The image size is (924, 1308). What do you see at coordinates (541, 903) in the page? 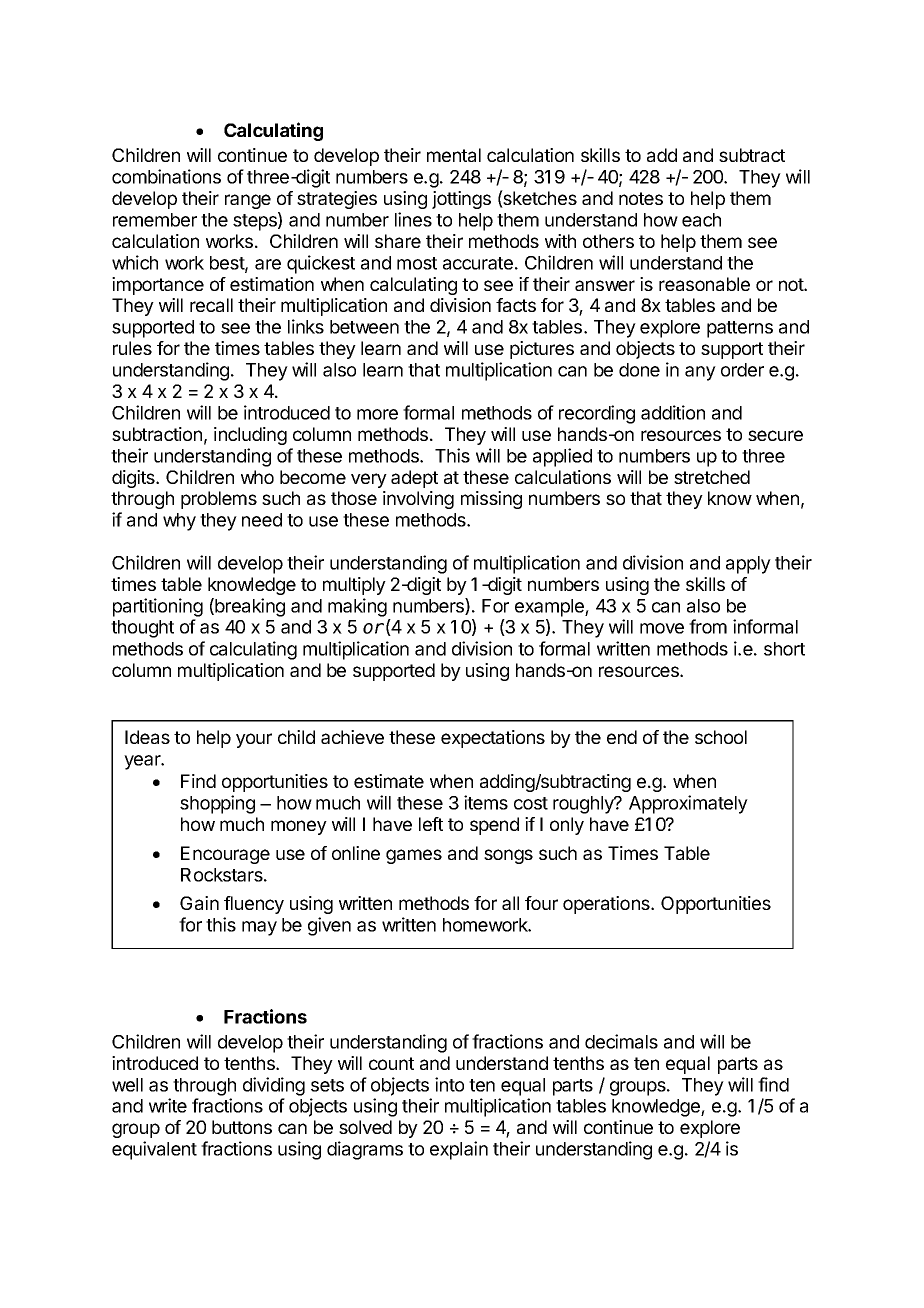
I see `four` at bounding box center [541, 903].
